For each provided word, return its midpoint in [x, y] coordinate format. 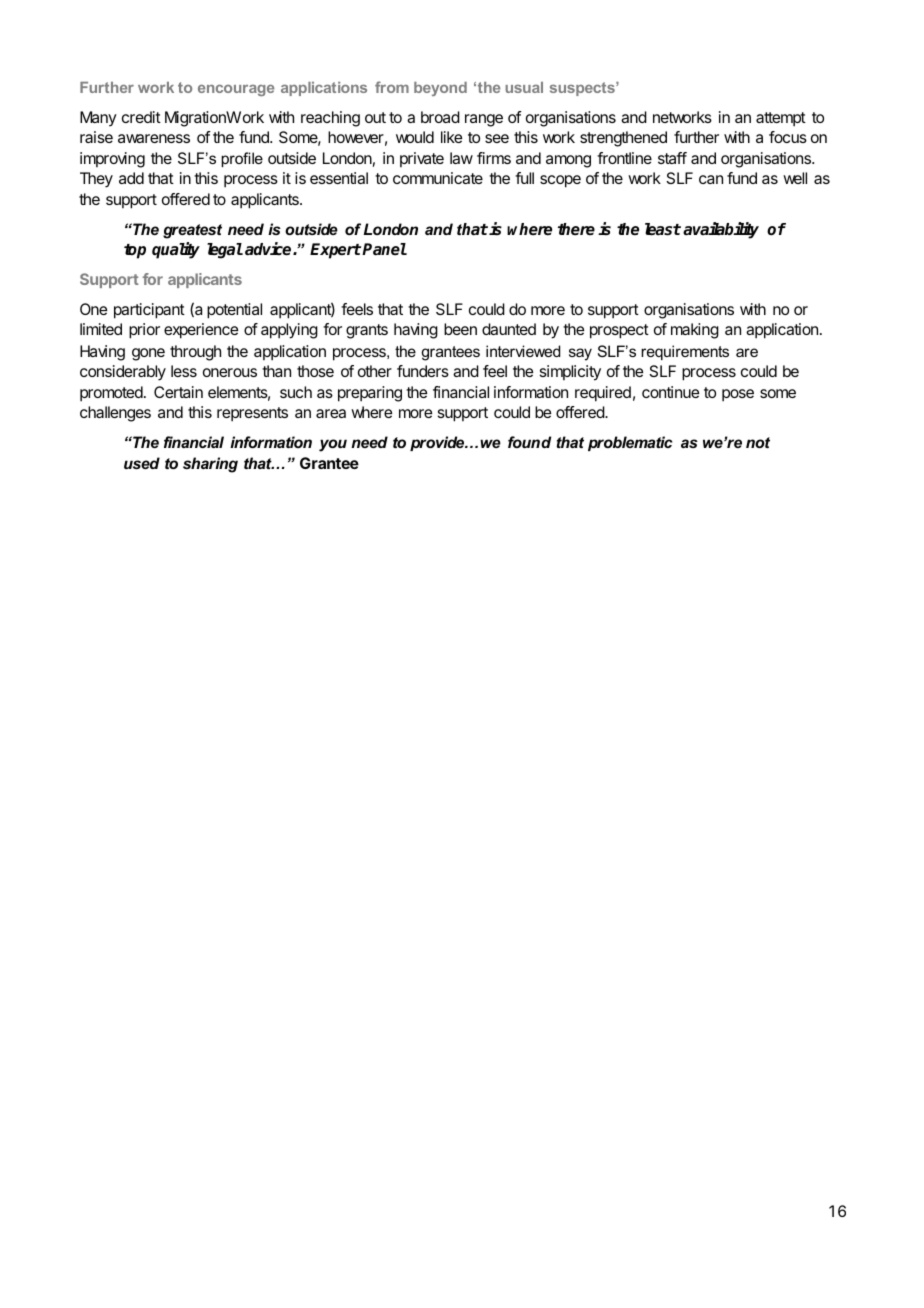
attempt [781, 119]
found [529, 442]
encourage [236, 90]
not [758, 442]
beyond [440, 89]
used [142, 463]
